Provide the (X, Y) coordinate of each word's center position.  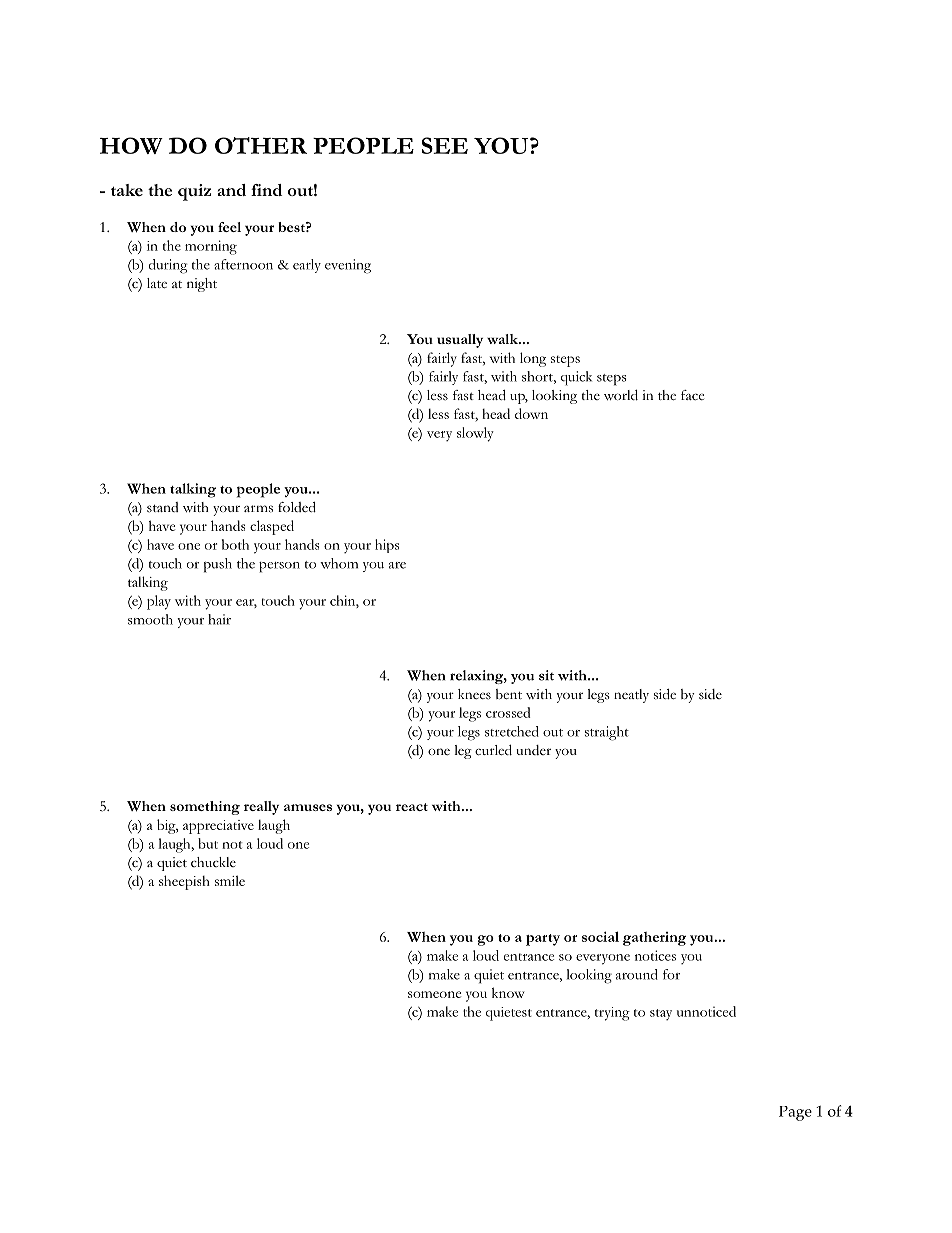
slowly (475, 434)
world (621, 395)
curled (493, 750)
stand (162, 507)
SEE (444, 145)
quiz (194, 192)
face (692, 395)
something (205, 808)
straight (607, 733)
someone (434, 994)
